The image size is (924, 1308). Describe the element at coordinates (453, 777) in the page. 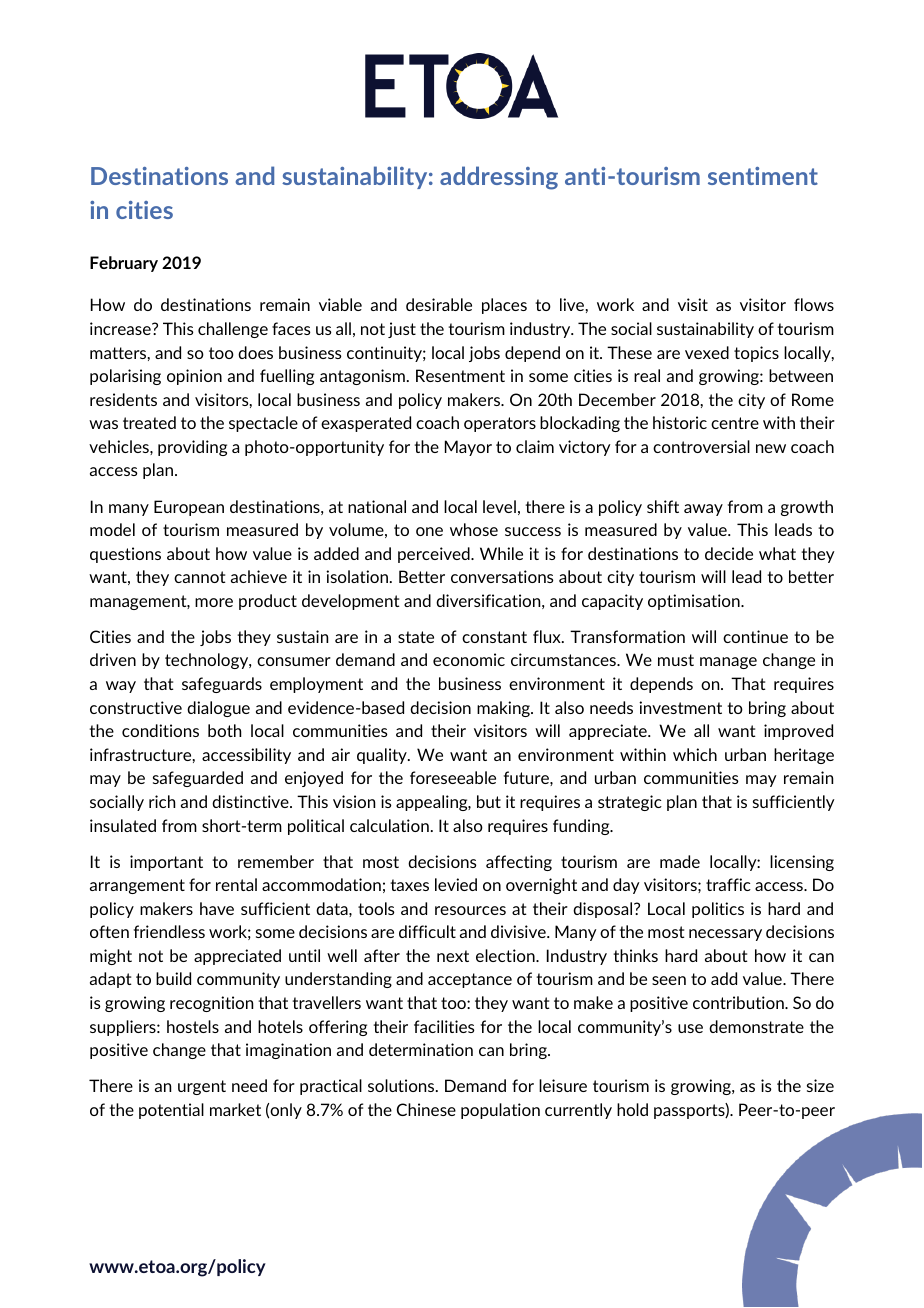

I see `foreseeable` at that location.
